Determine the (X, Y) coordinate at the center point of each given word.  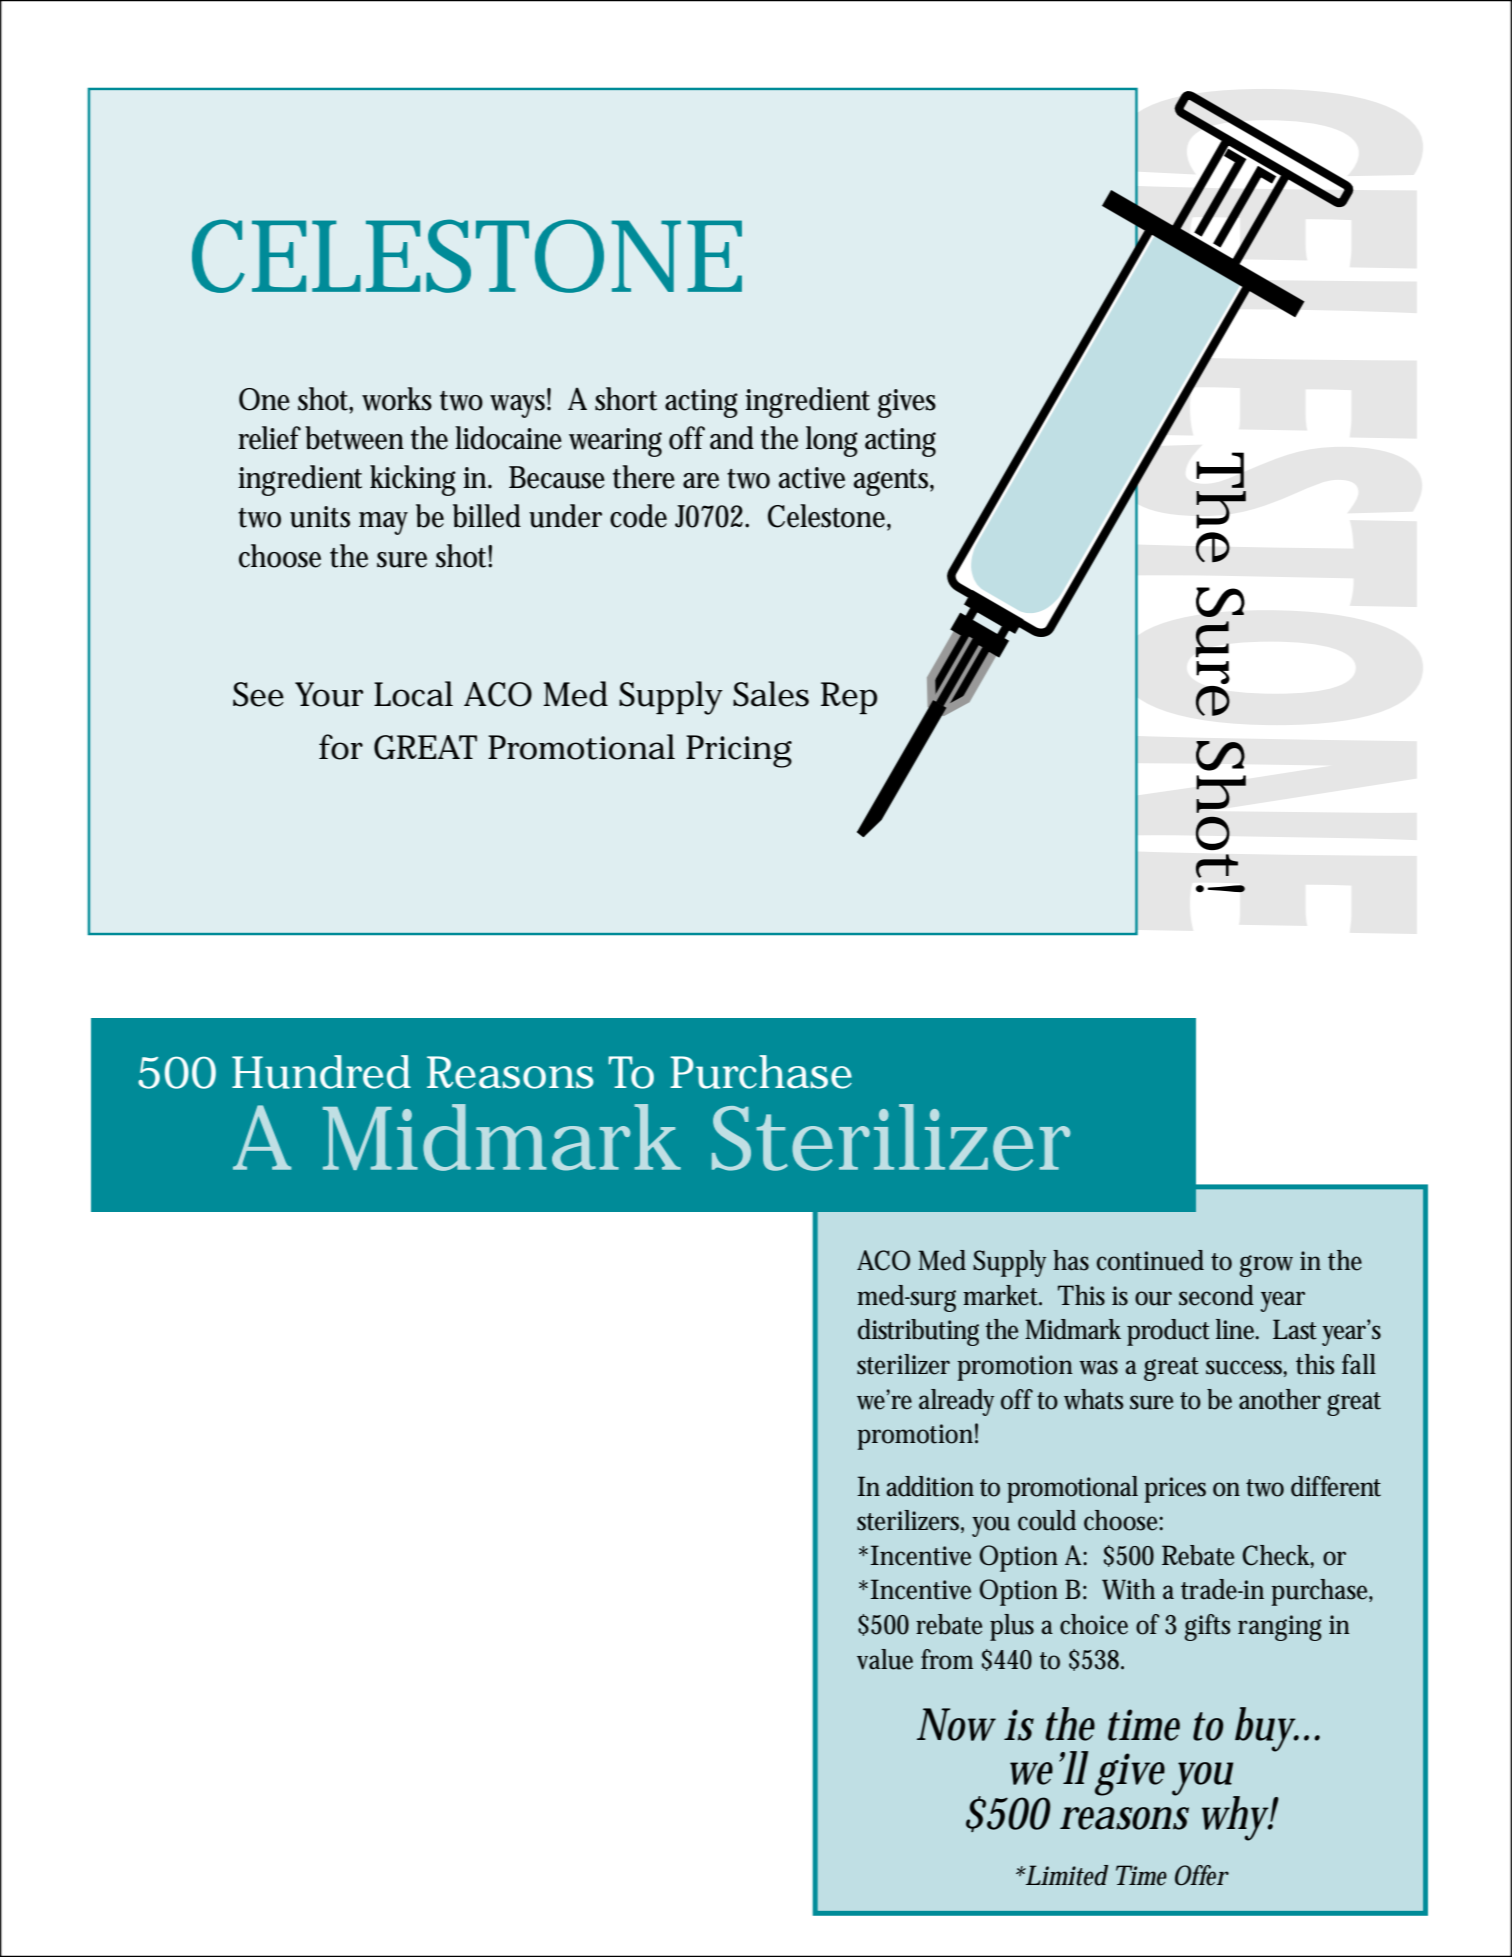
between (354, 438)
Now (956, 1724)
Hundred (321, 1072)
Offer (1202, 1875)
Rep (849, 698)
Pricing (739, 751)
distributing (918, 1332)
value (885, 1659)
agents (893, 482)
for (341, 747)
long (832, 441)
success (1246, 1368)
